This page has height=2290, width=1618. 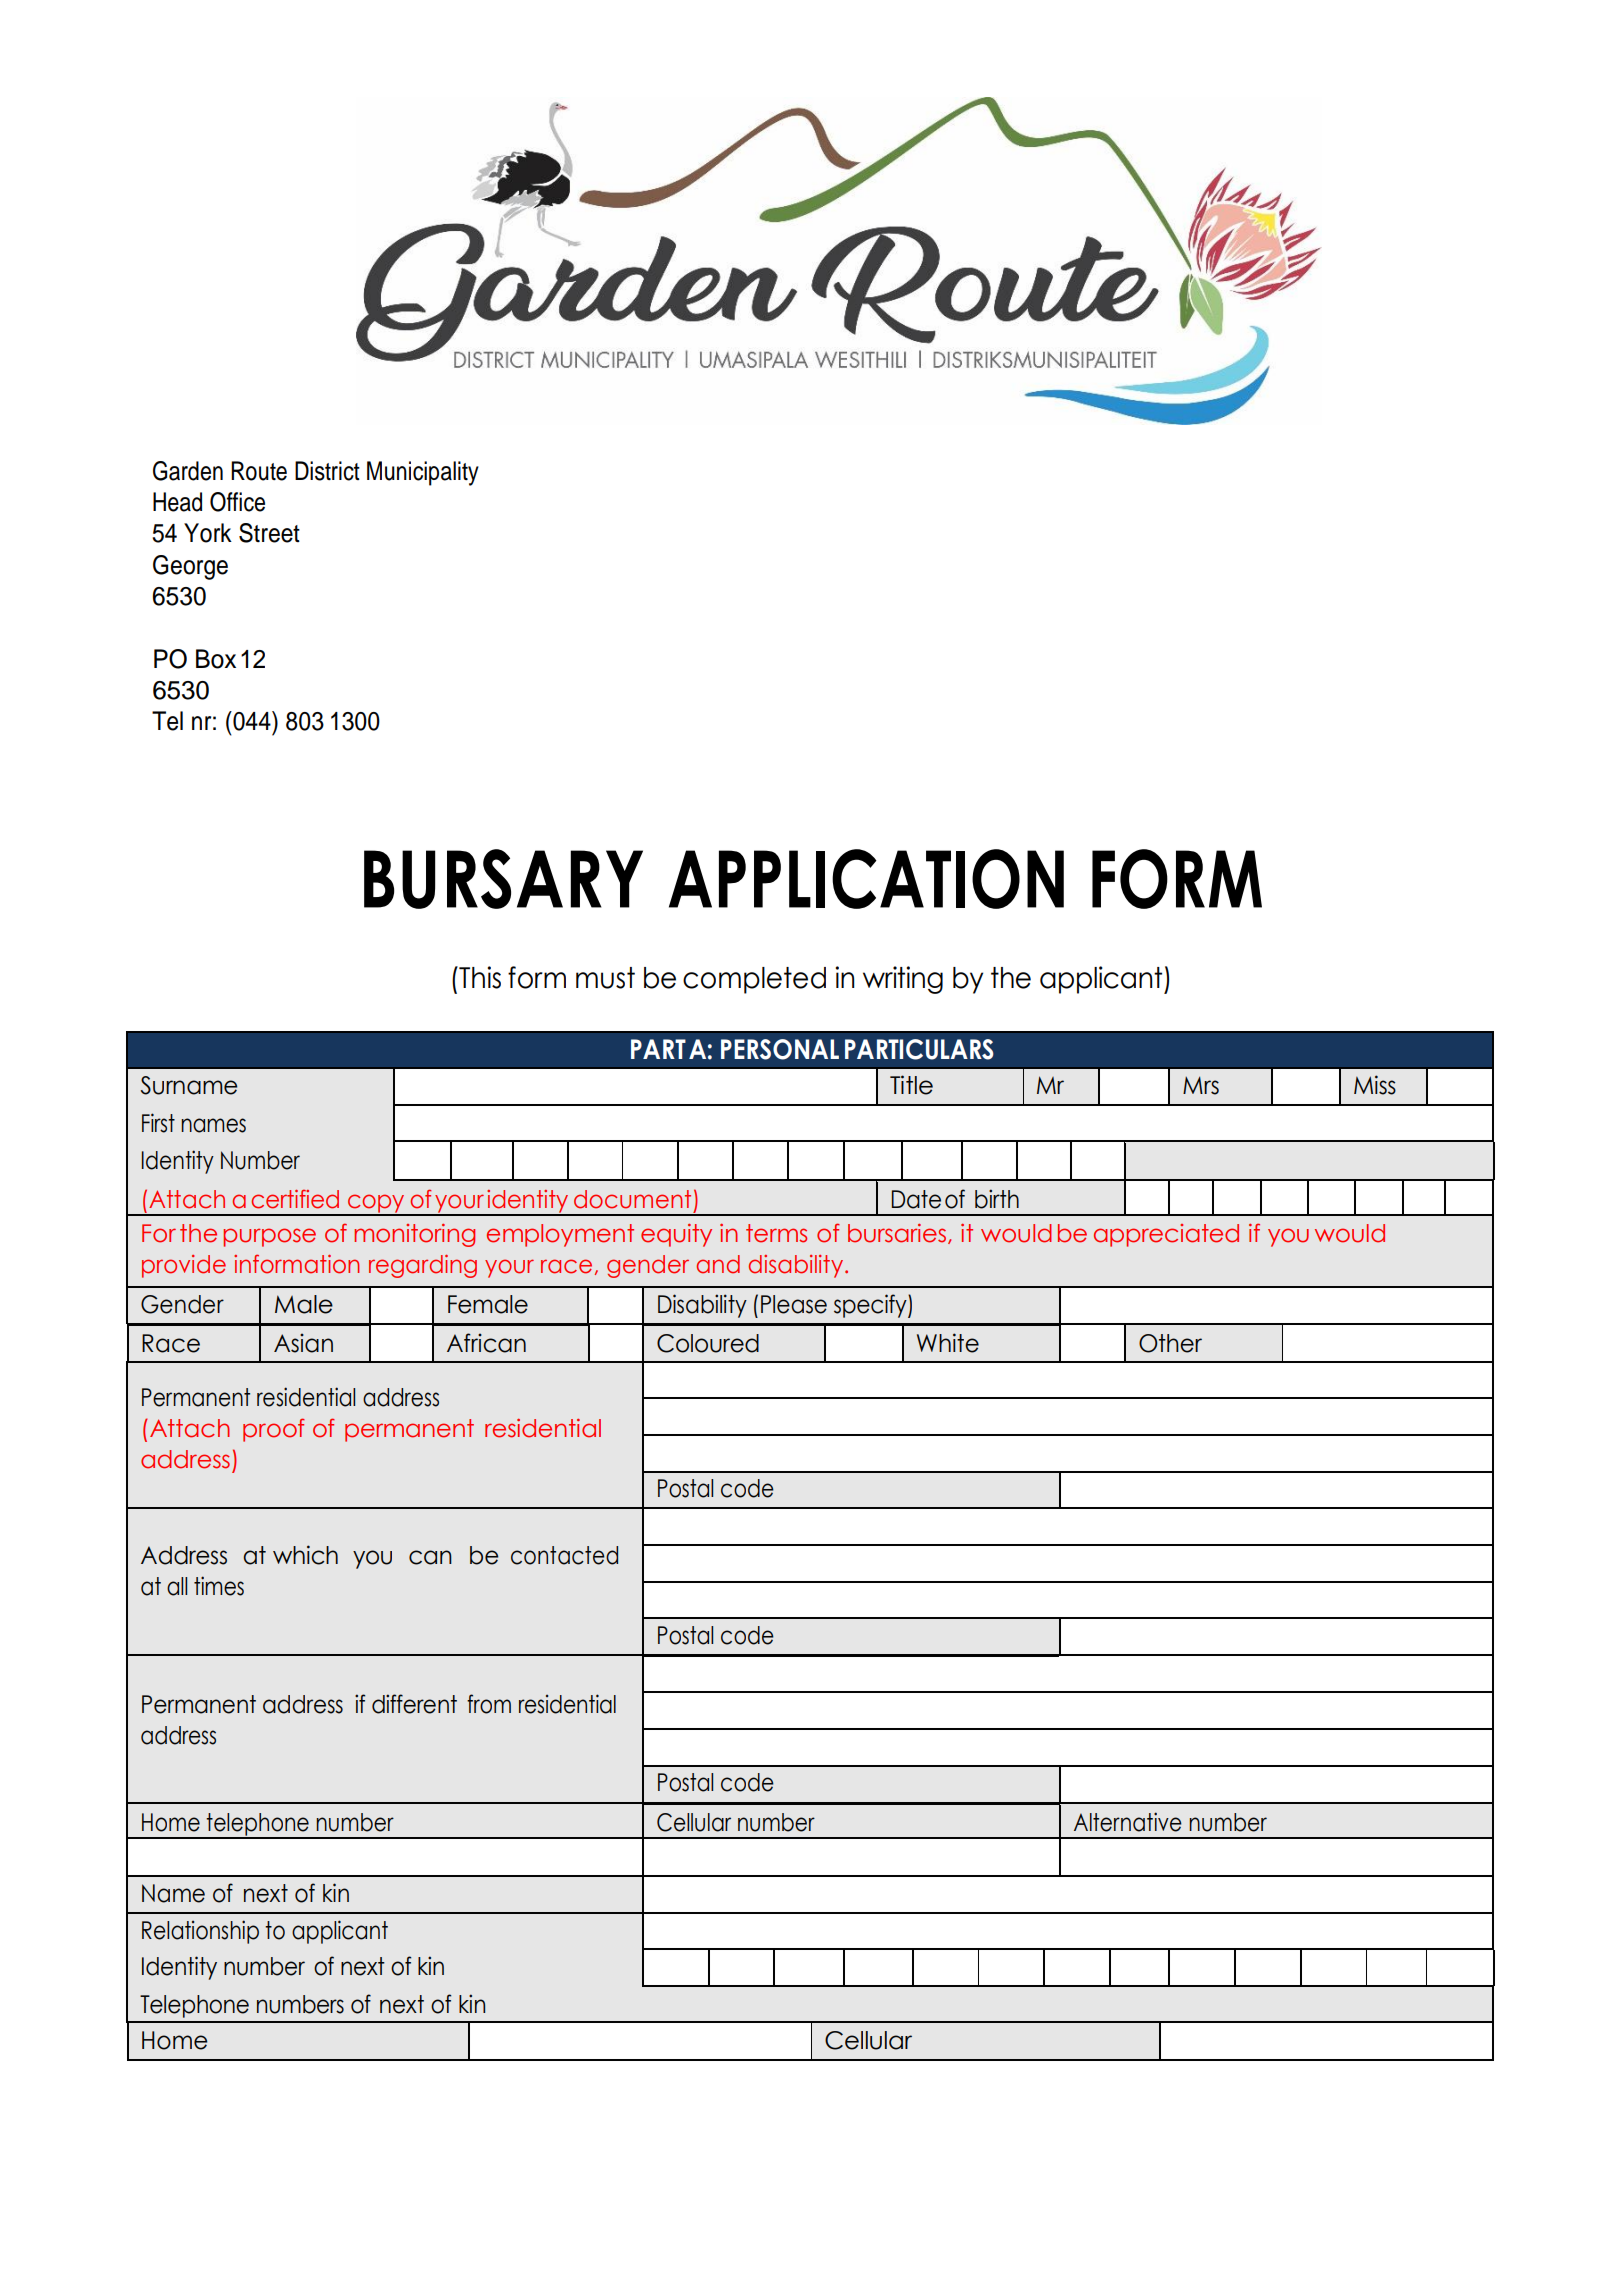 What do you see at coordinates (754, 980) in the page?
I see `completed` at bounding box center [754, 980].
